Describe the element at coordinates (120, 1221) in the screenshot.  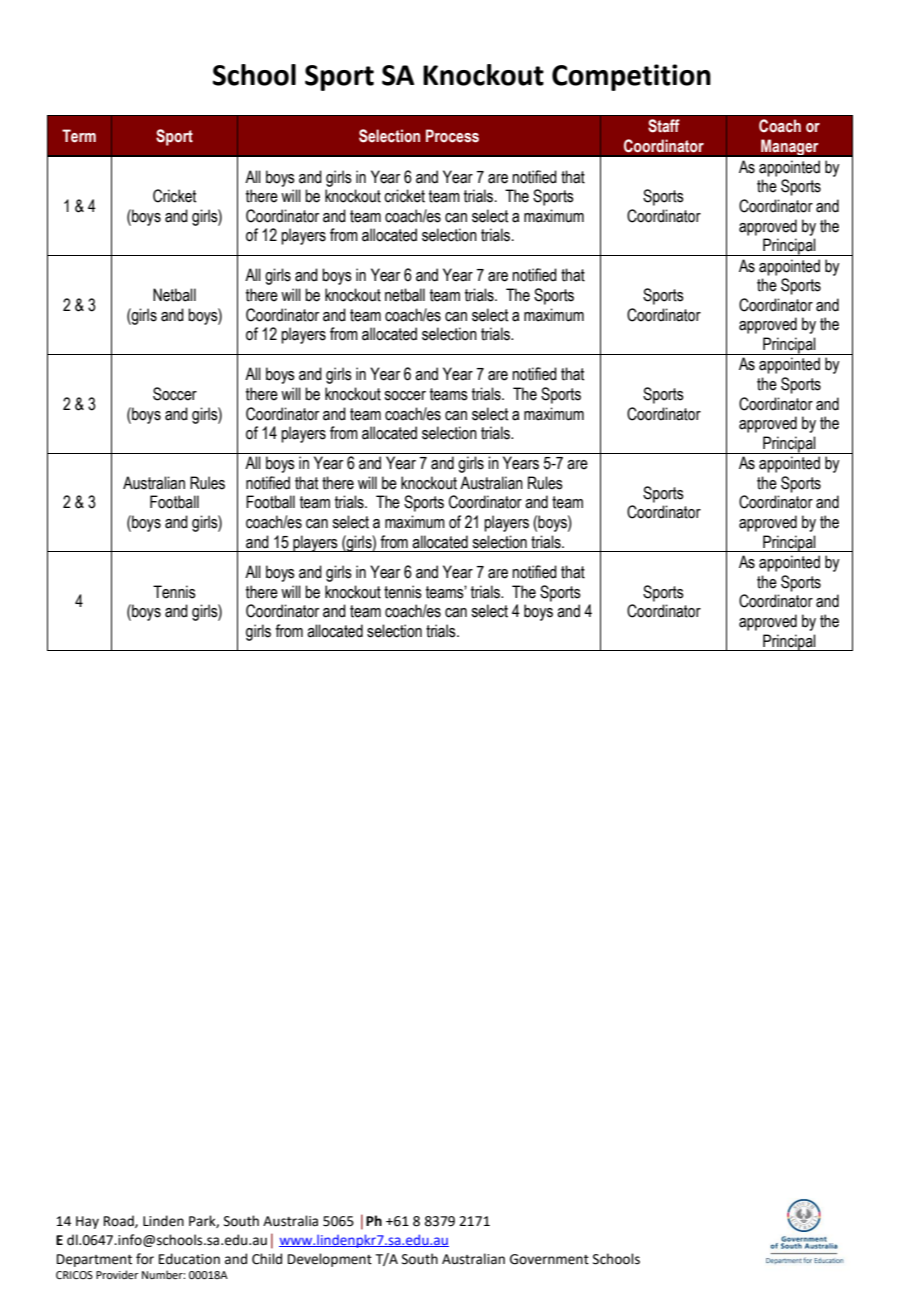
I see `Road` at that location.
